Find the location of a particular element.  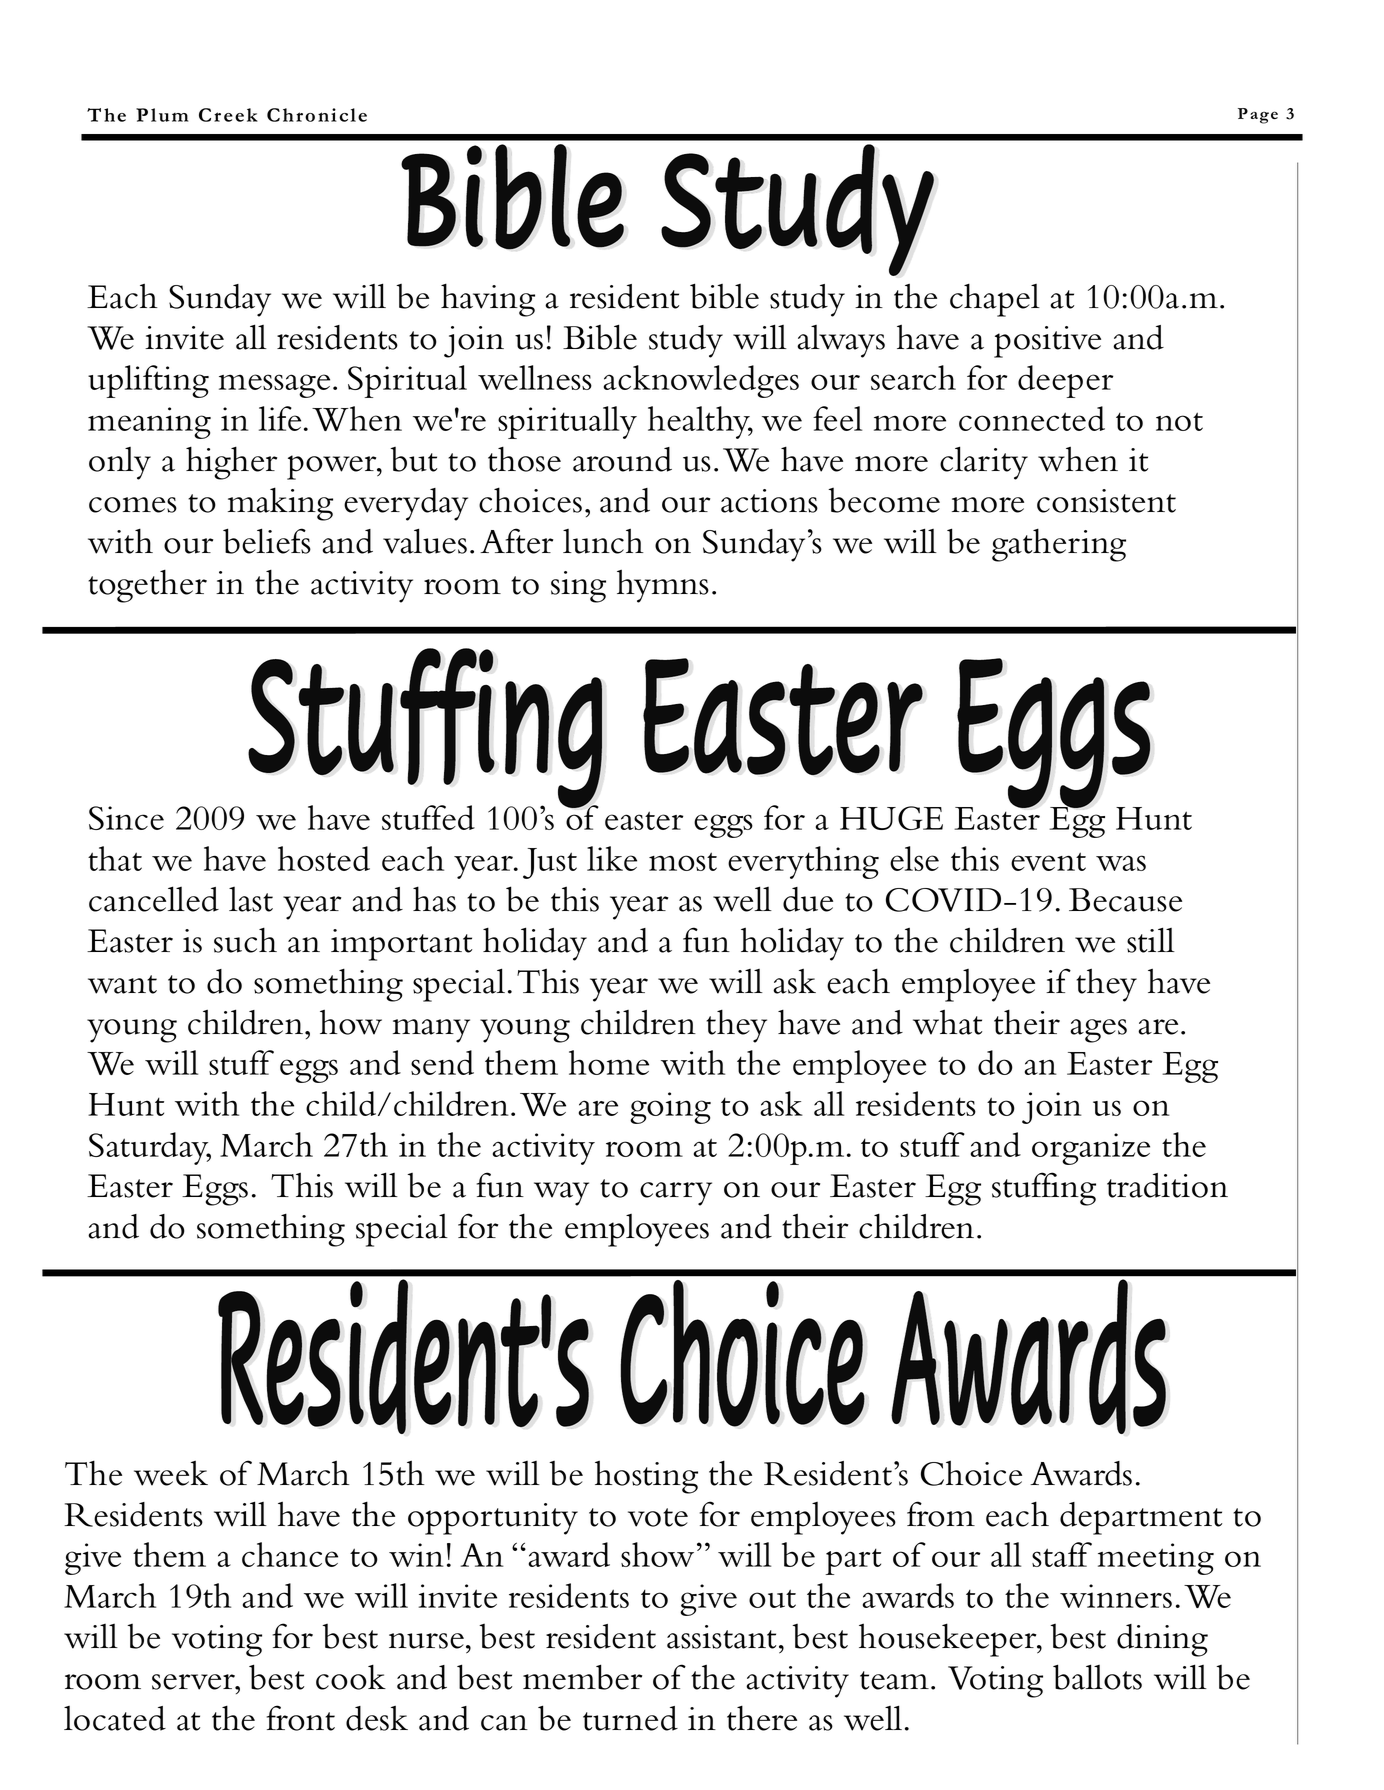

hosting is located at coordinates (646, 1477).
